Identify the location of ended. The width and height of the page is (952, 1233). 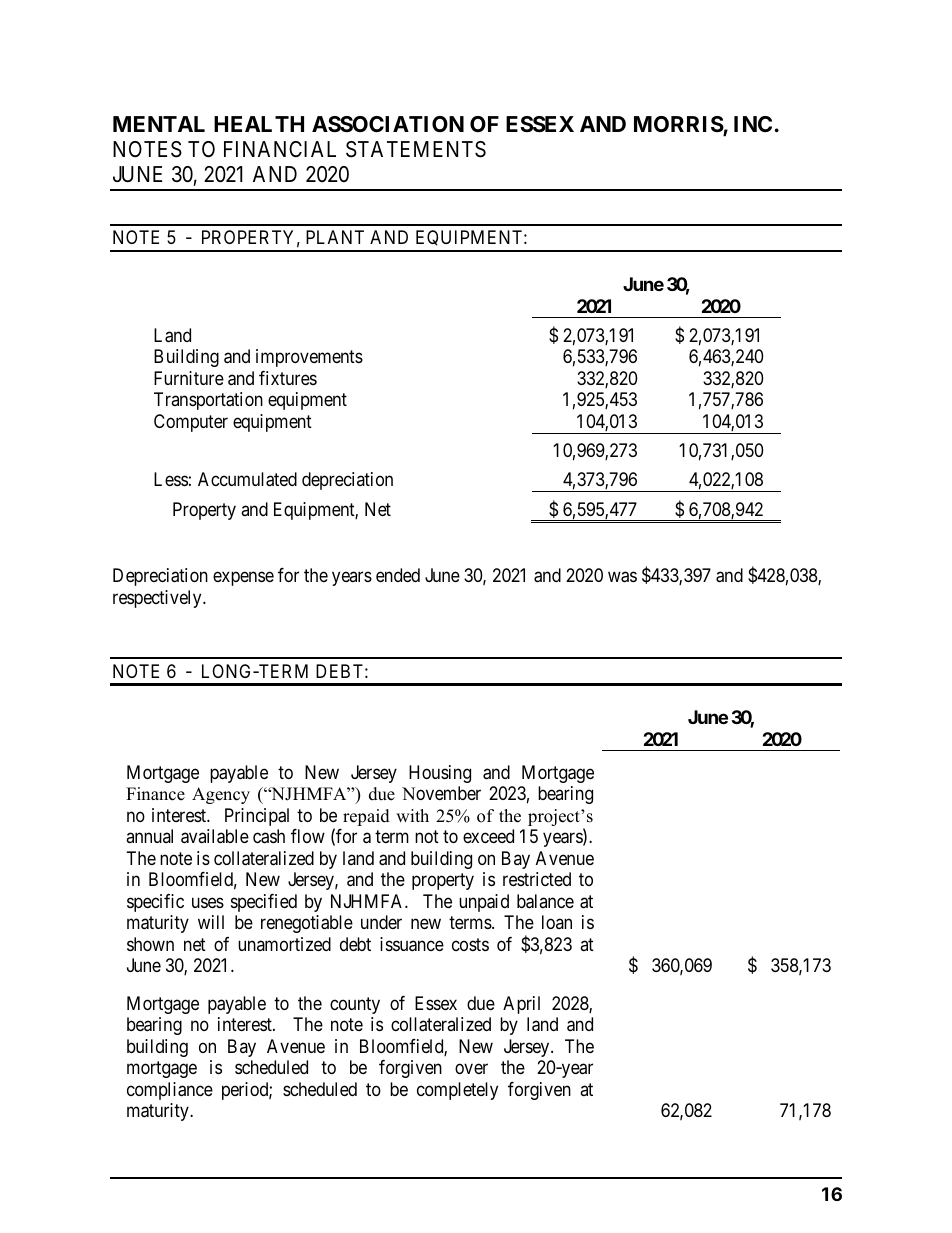
(398, 575).
